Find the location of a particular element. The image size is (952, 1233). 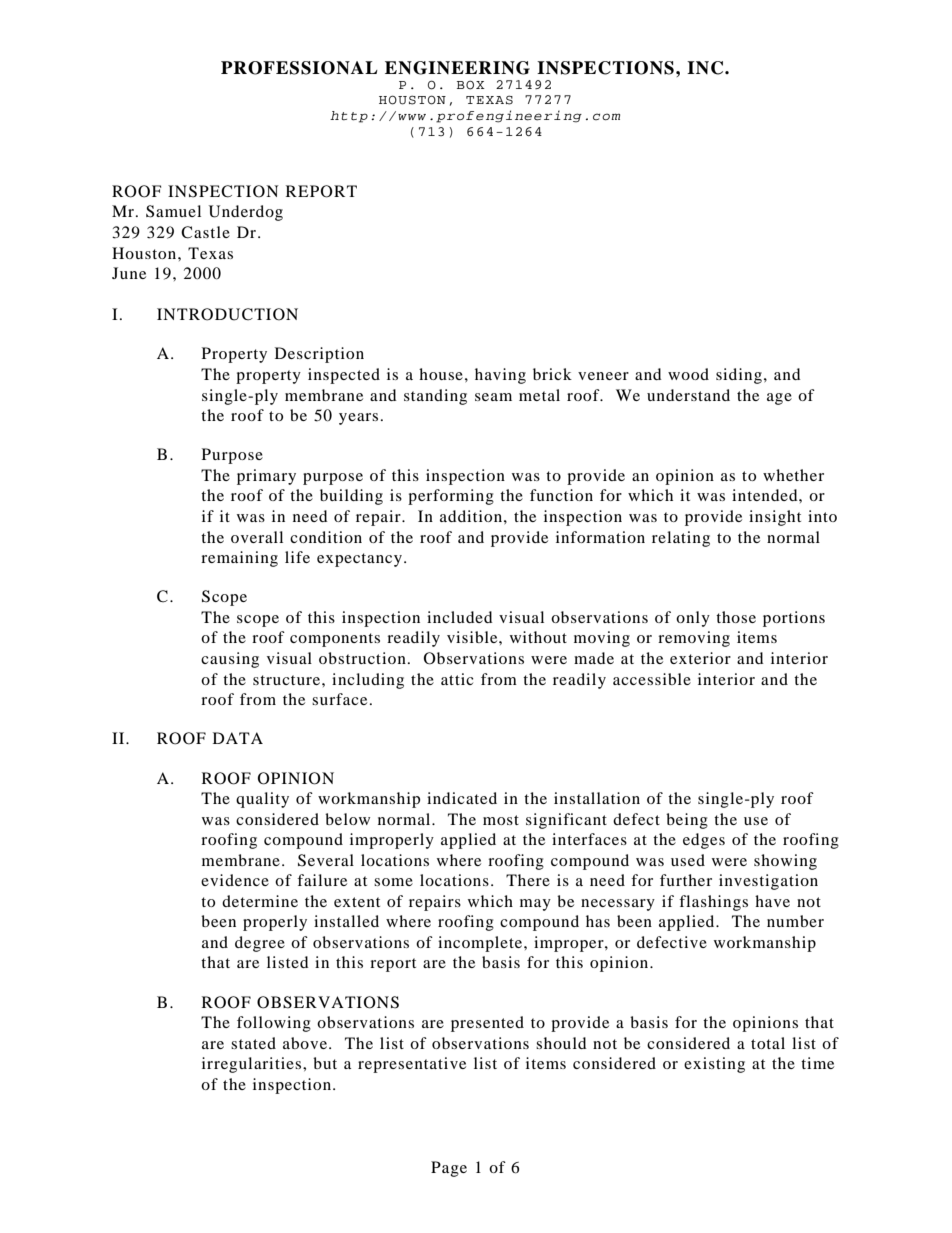

PROFESSIONAL is located at coordinates (299, 68).
